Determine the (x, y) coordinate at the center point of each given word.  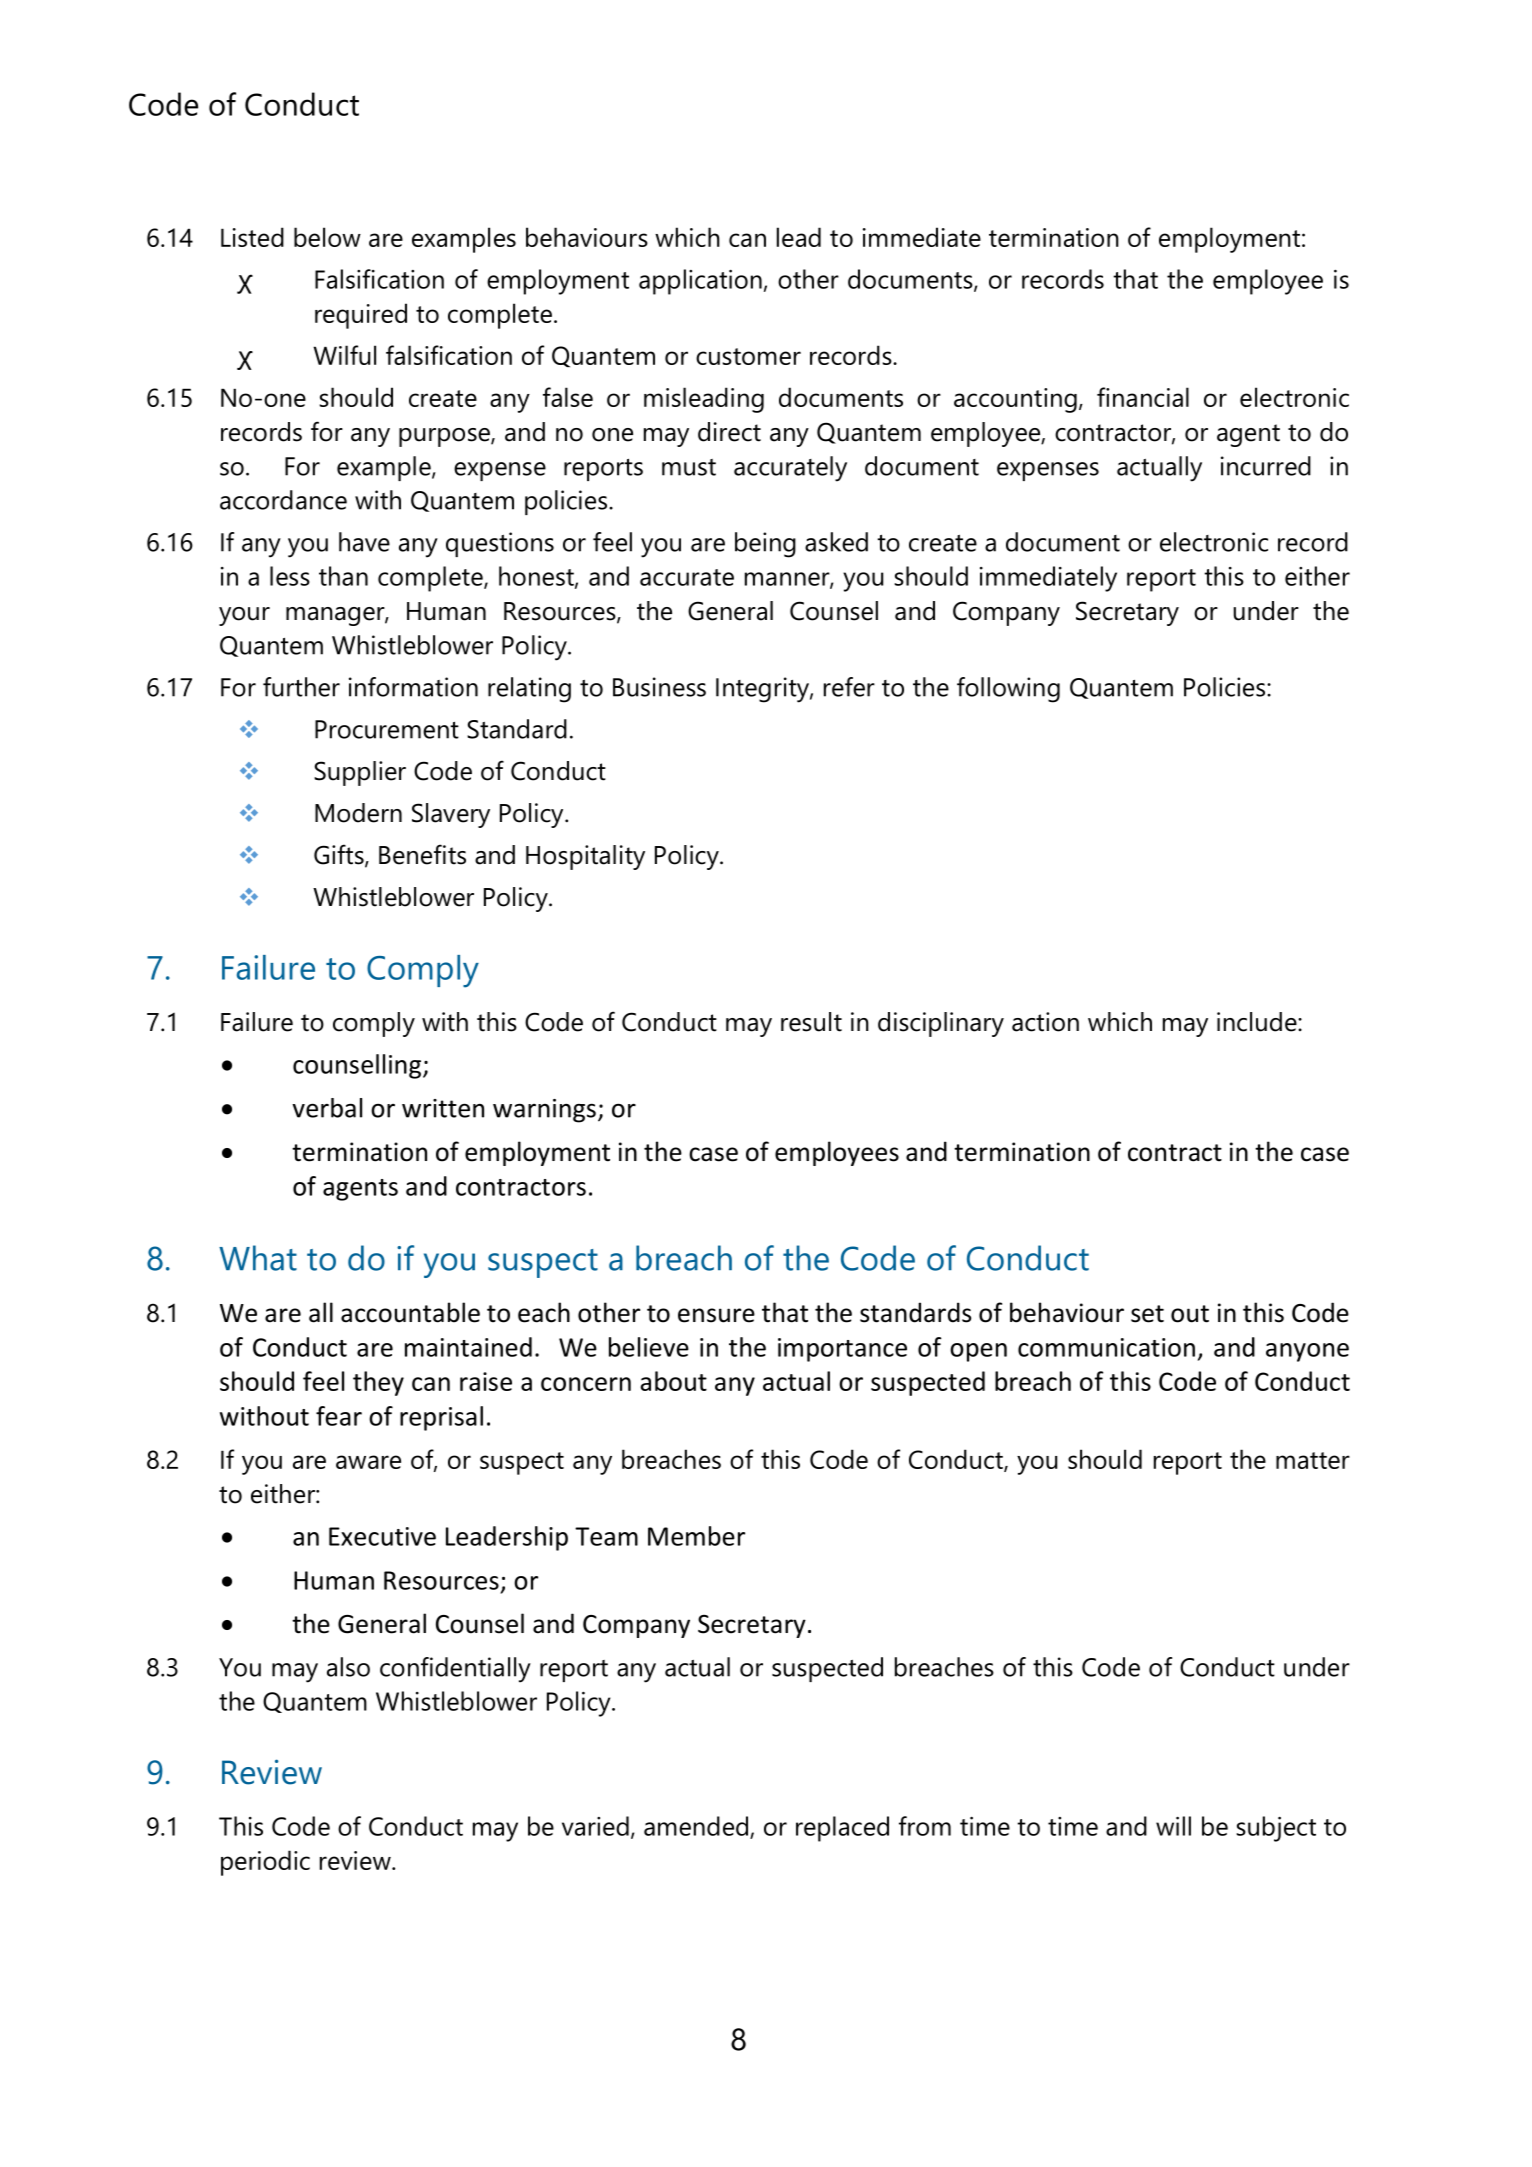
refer (849, 687)
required (361, 316)
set (1147, 1314)
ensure (716, 1315)
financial (1143, 397)
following (1008, 690)
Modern (358, 813)
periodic (265, 1863)
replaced (842, 1829)
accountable (410, 1312)
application (700, 282)
